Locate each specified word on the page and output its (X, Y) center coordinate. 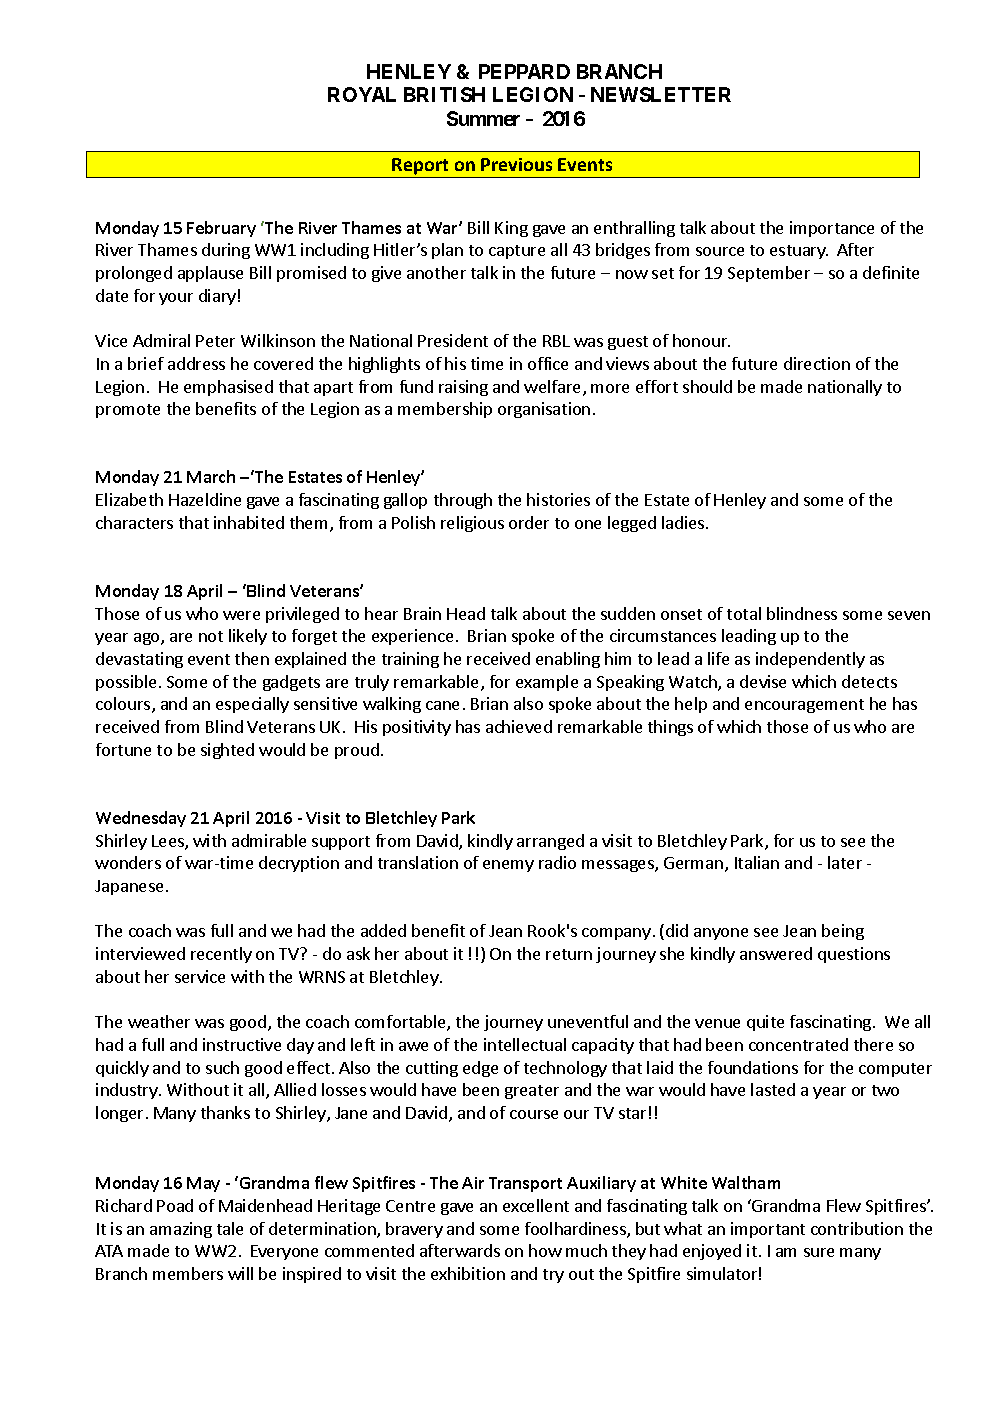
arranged (550, 842)
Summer (483, 118)
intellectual (525, 1044)
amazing (181, 1230)
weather (159, 1021)
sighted (227, 751)
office (548, 363)
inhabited (249, 522)
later (845, 862)
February (221, 229)
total (744, 613)
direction (817, 363)
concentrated (798, 1044)
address (196, 363)
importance (832, 229)
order (529, 522)
